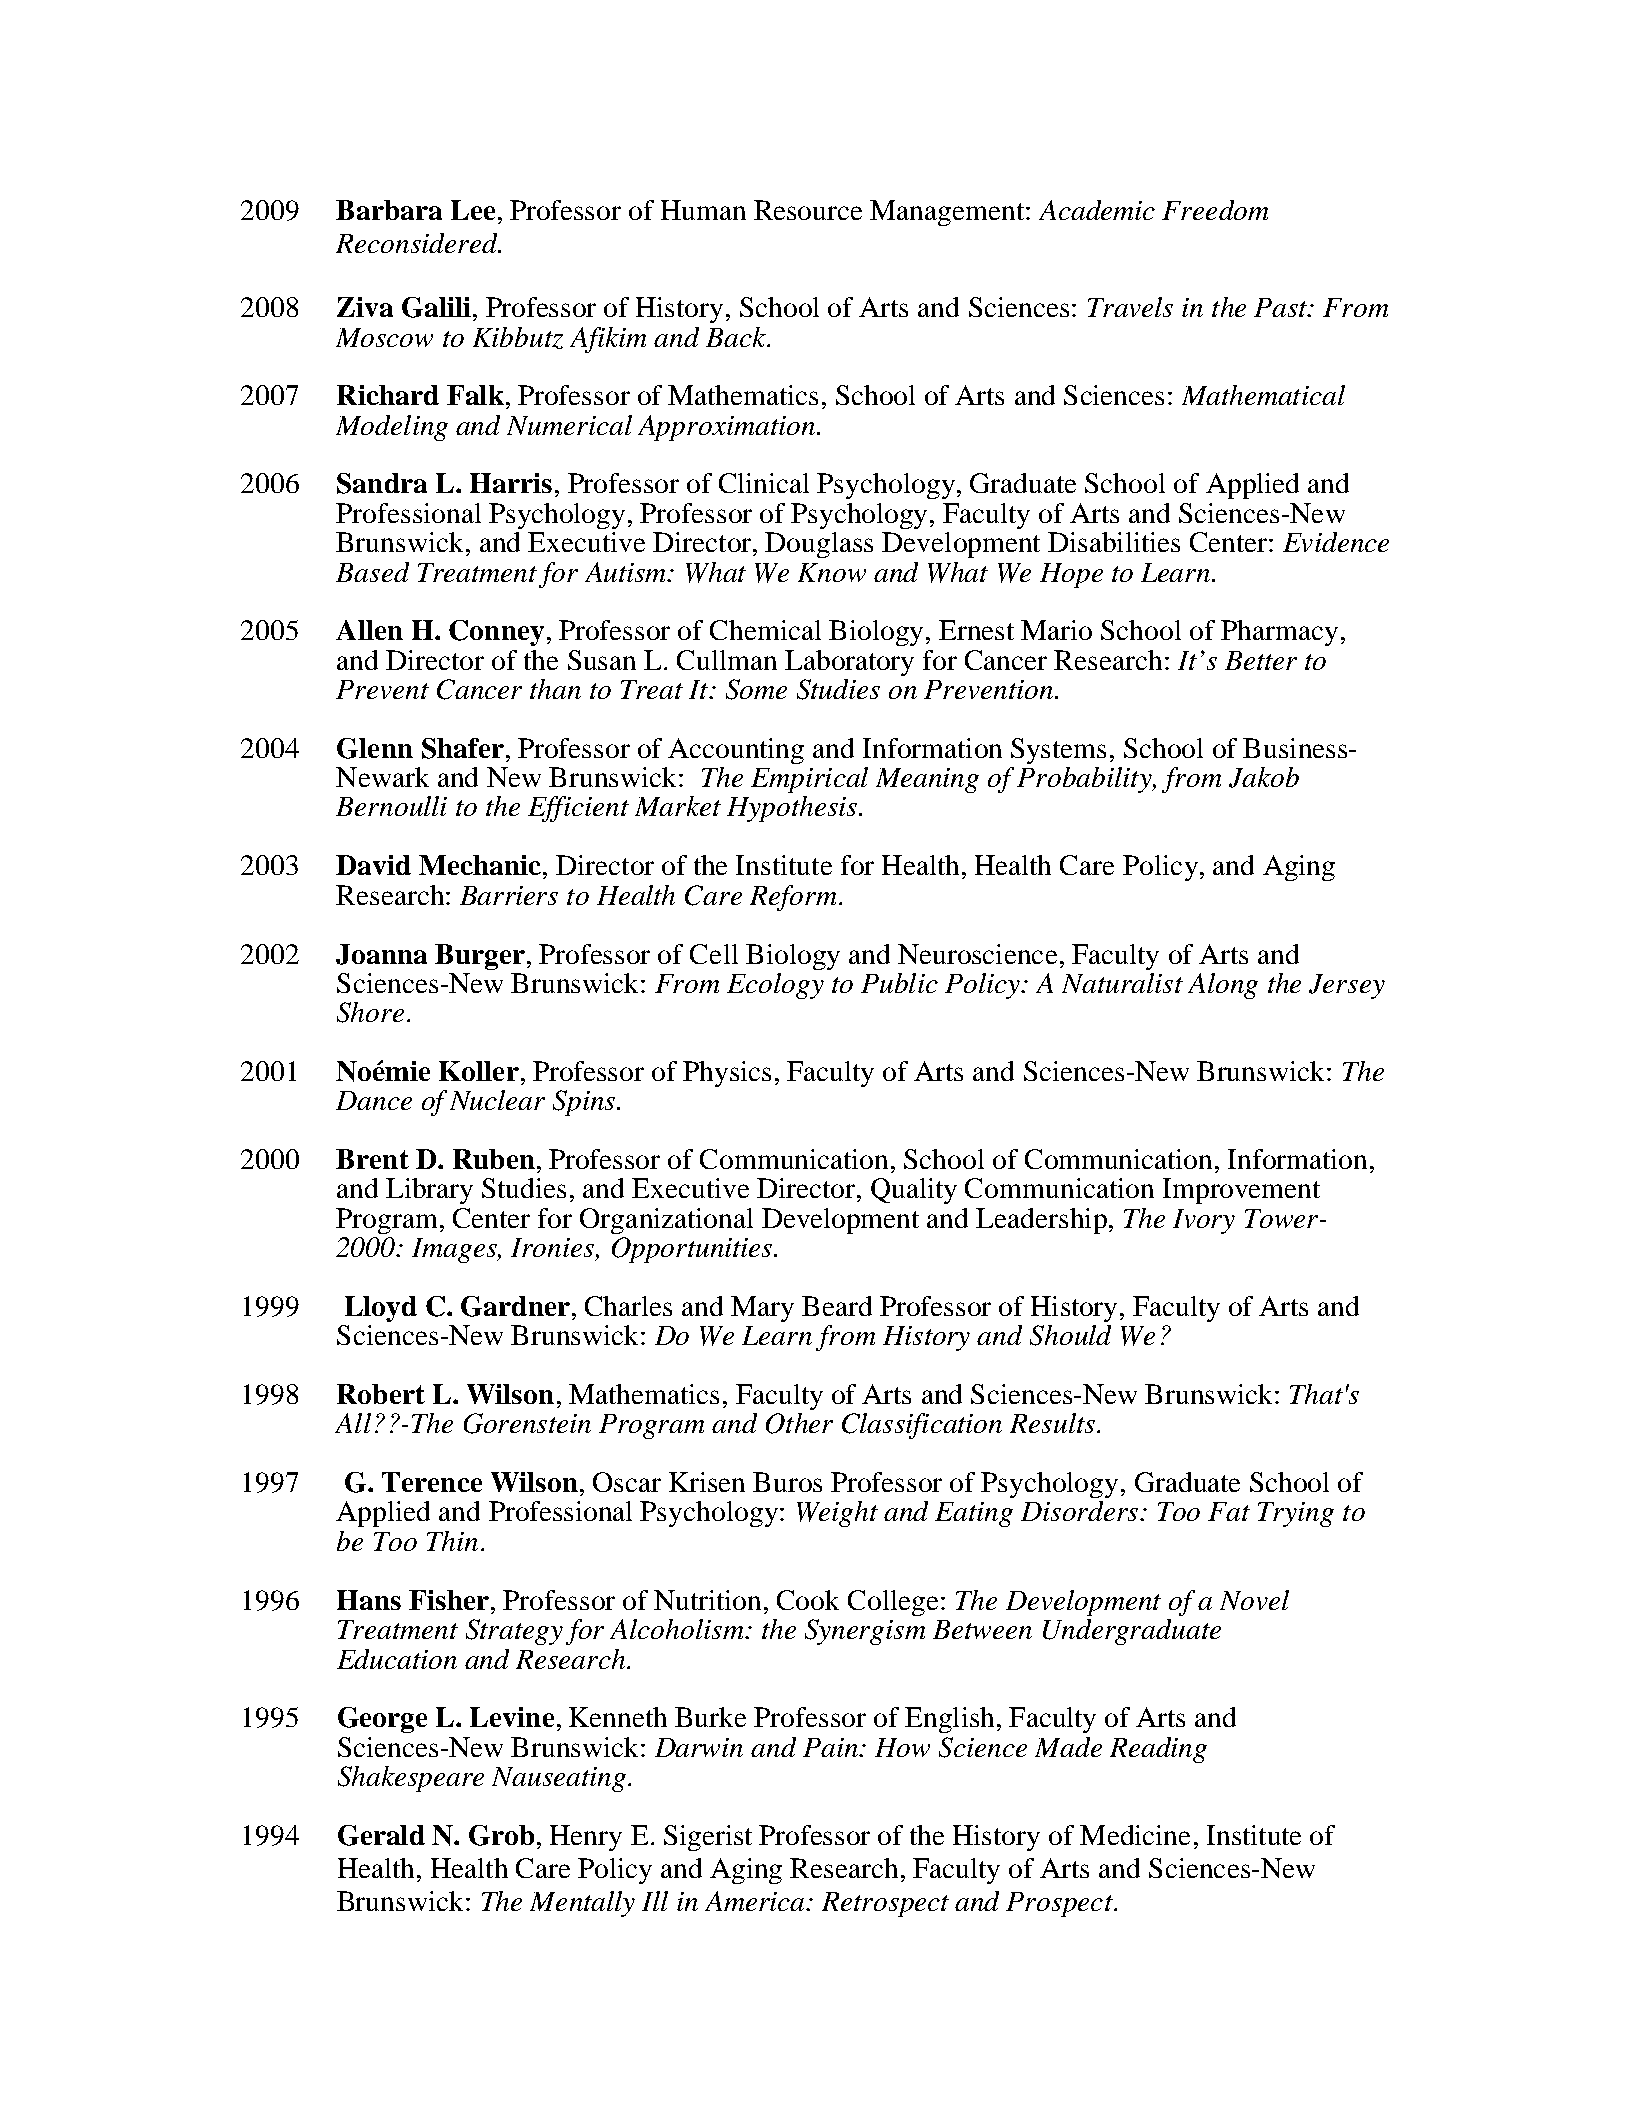 The height and width of the screenshot is (2115, 1634). I want to click on Public, so click(899, 983).
